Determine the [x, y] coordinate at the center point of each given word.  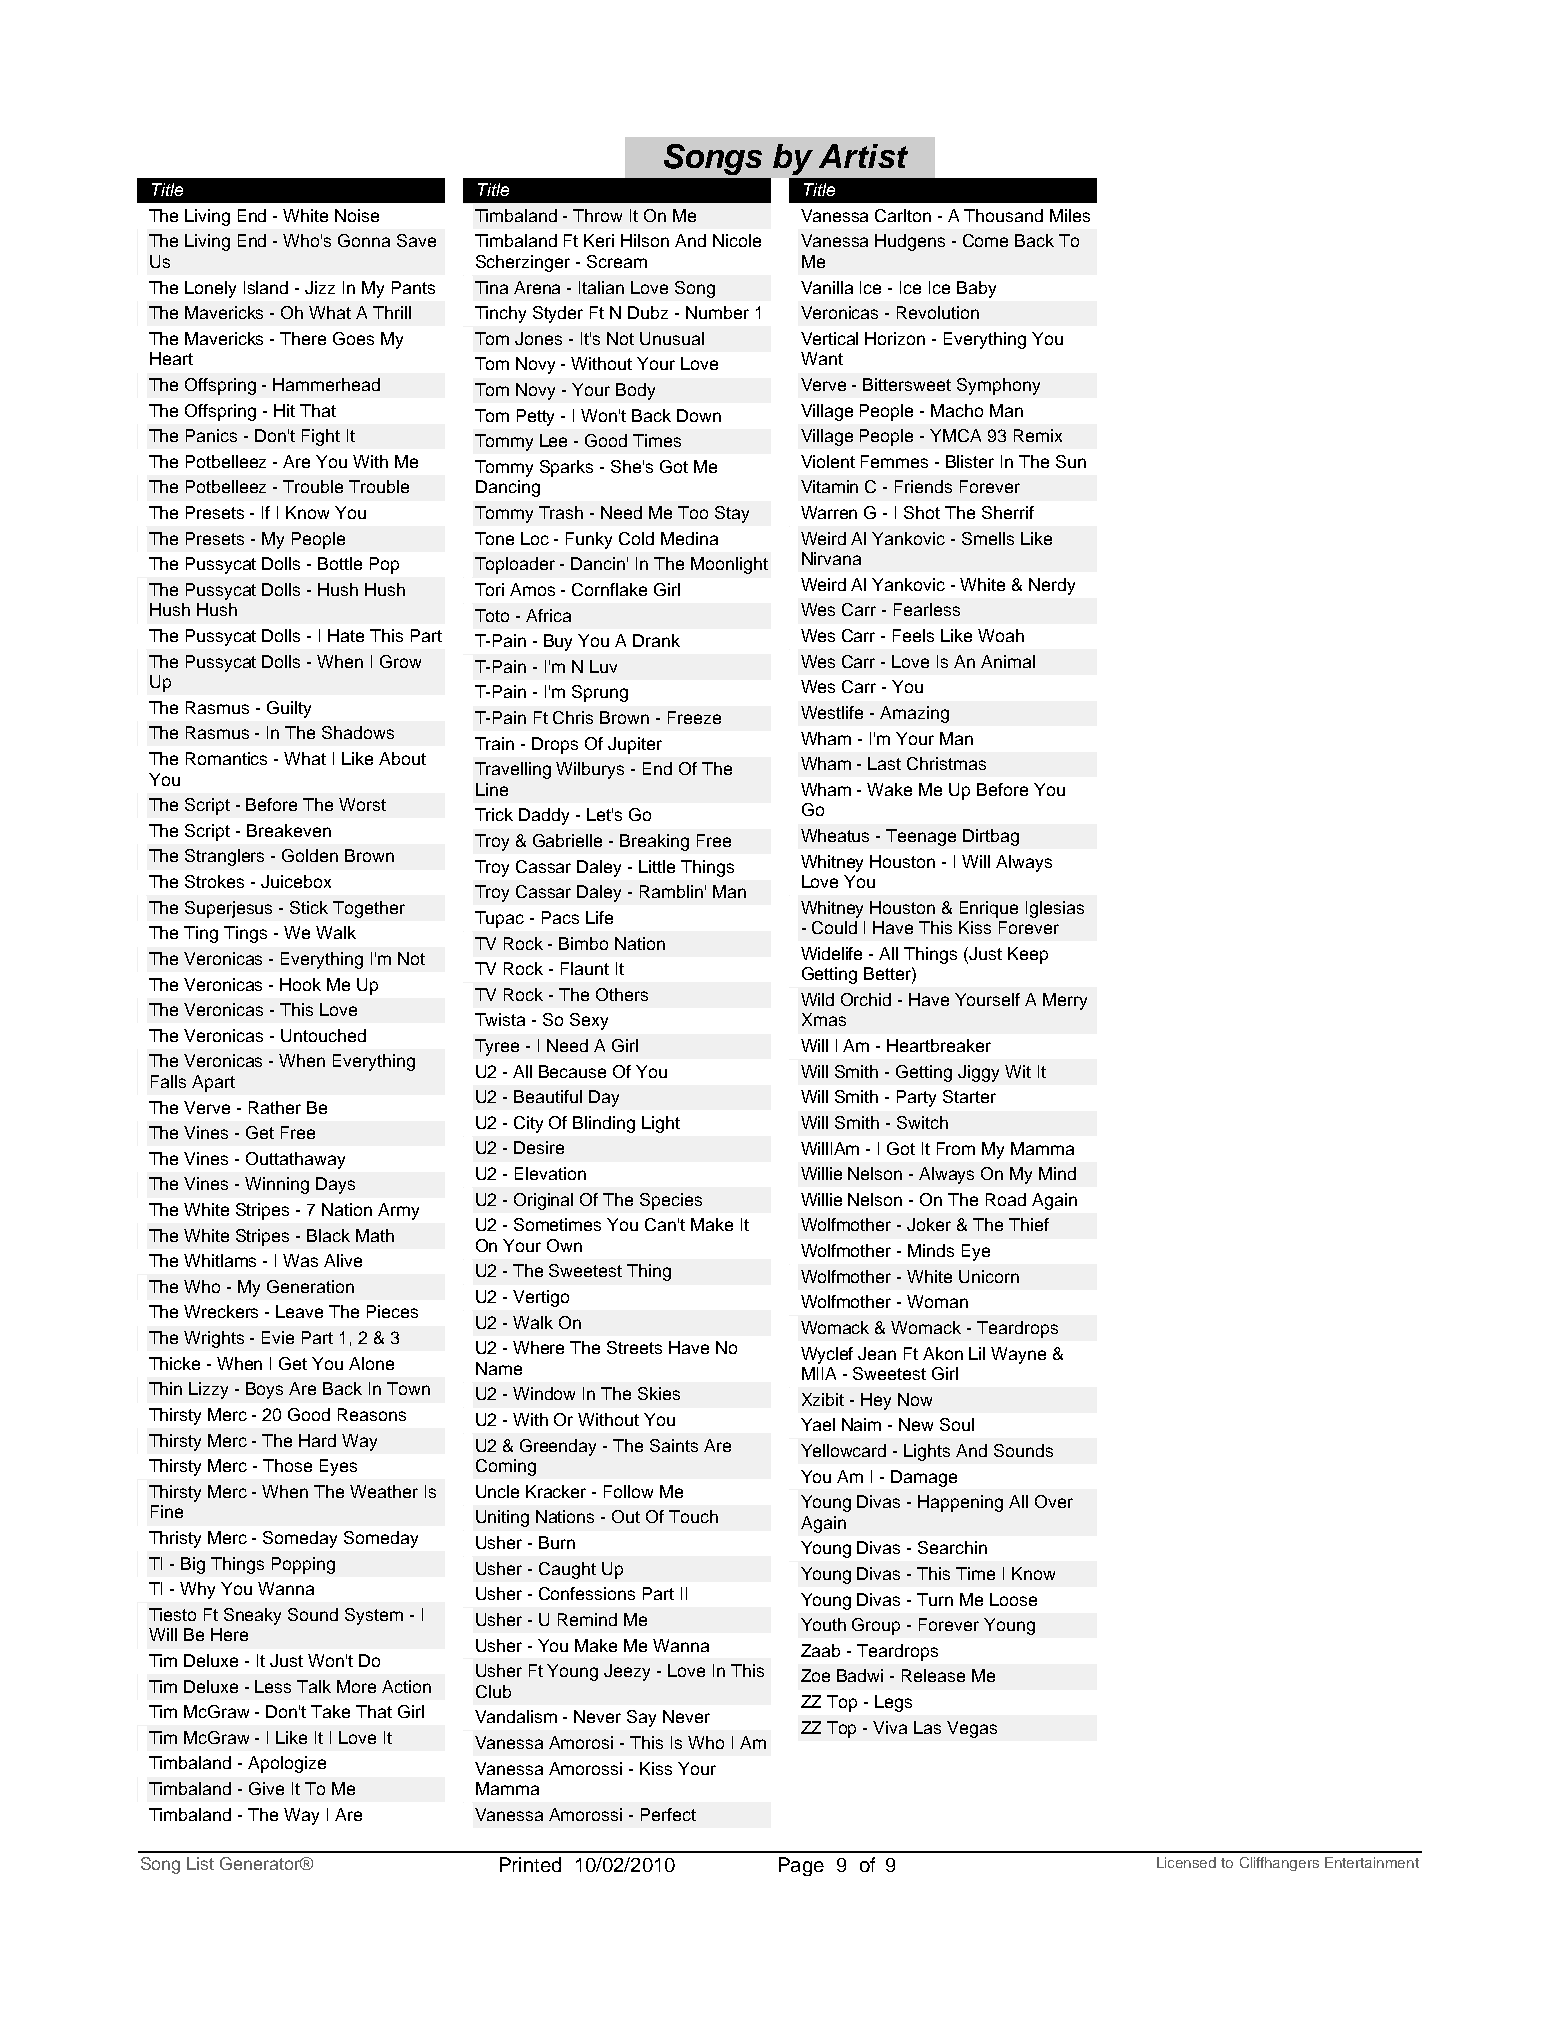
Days [335, 1185]
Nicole [737, 240]
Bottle [340, 563]
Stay [732, 514]
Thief [1029, 1224]
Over [1054, 1501]
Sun [1071, 461]
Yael [818, 1424]
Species [671, 1201]
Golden [310, 855]
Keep [1028, 955]
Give [266, 1788]
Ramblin [671, 891]
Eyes [338, 1467]
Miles [1070, 215]
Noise [357, 215]
